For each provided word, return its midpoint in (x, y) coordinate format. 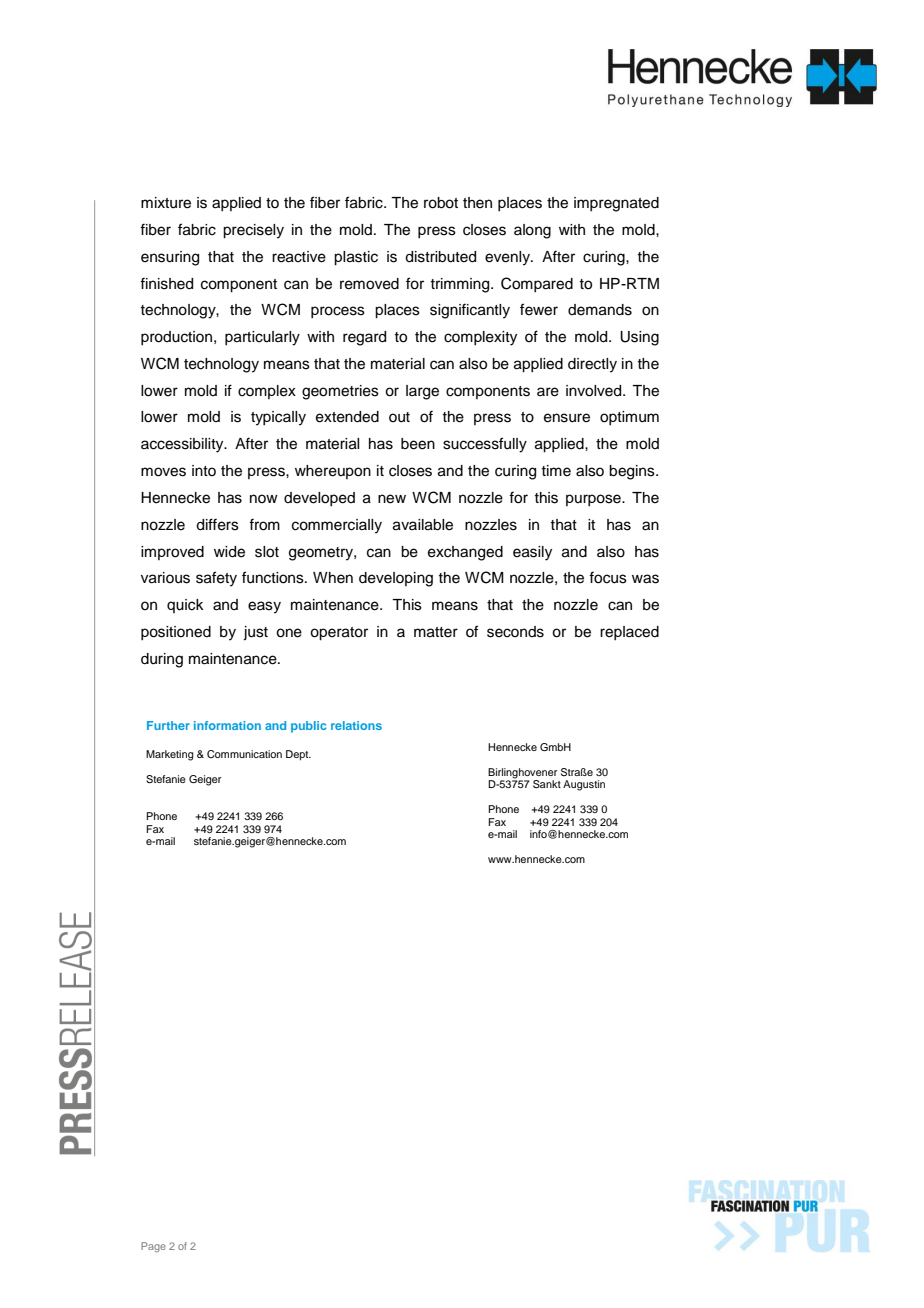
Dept (298, 755)
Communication (244, 754)
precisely (253, 231)
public (308, 727)
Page (153, 1247)
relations (356, 725)
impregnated (616, 204)
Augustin (584, 785)
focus (608, 577)
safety (216, 579)
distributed (440, 257)
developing (396, 579)
